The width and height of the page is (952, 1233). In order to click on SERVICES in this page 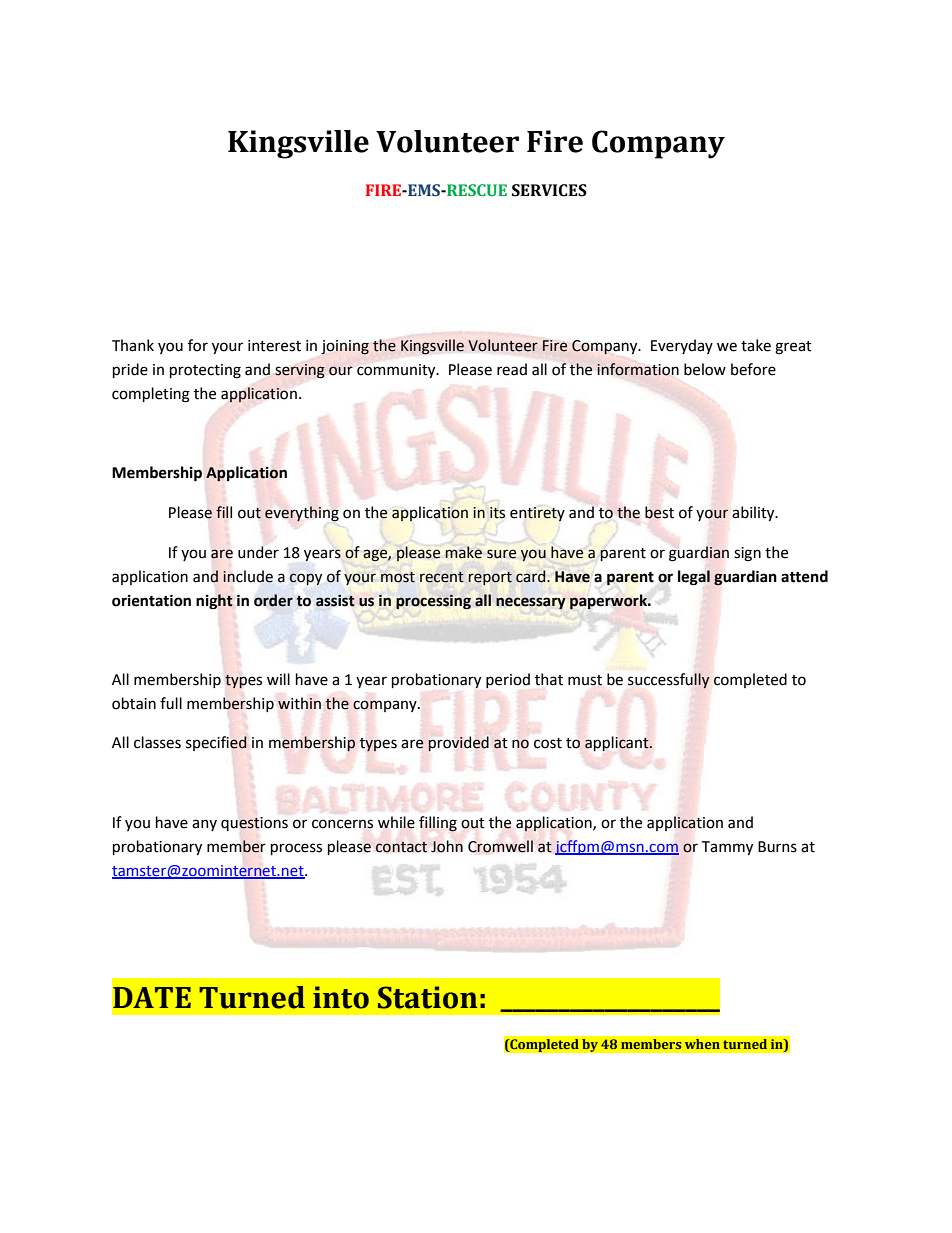, I will do `click(549, 190)`.
